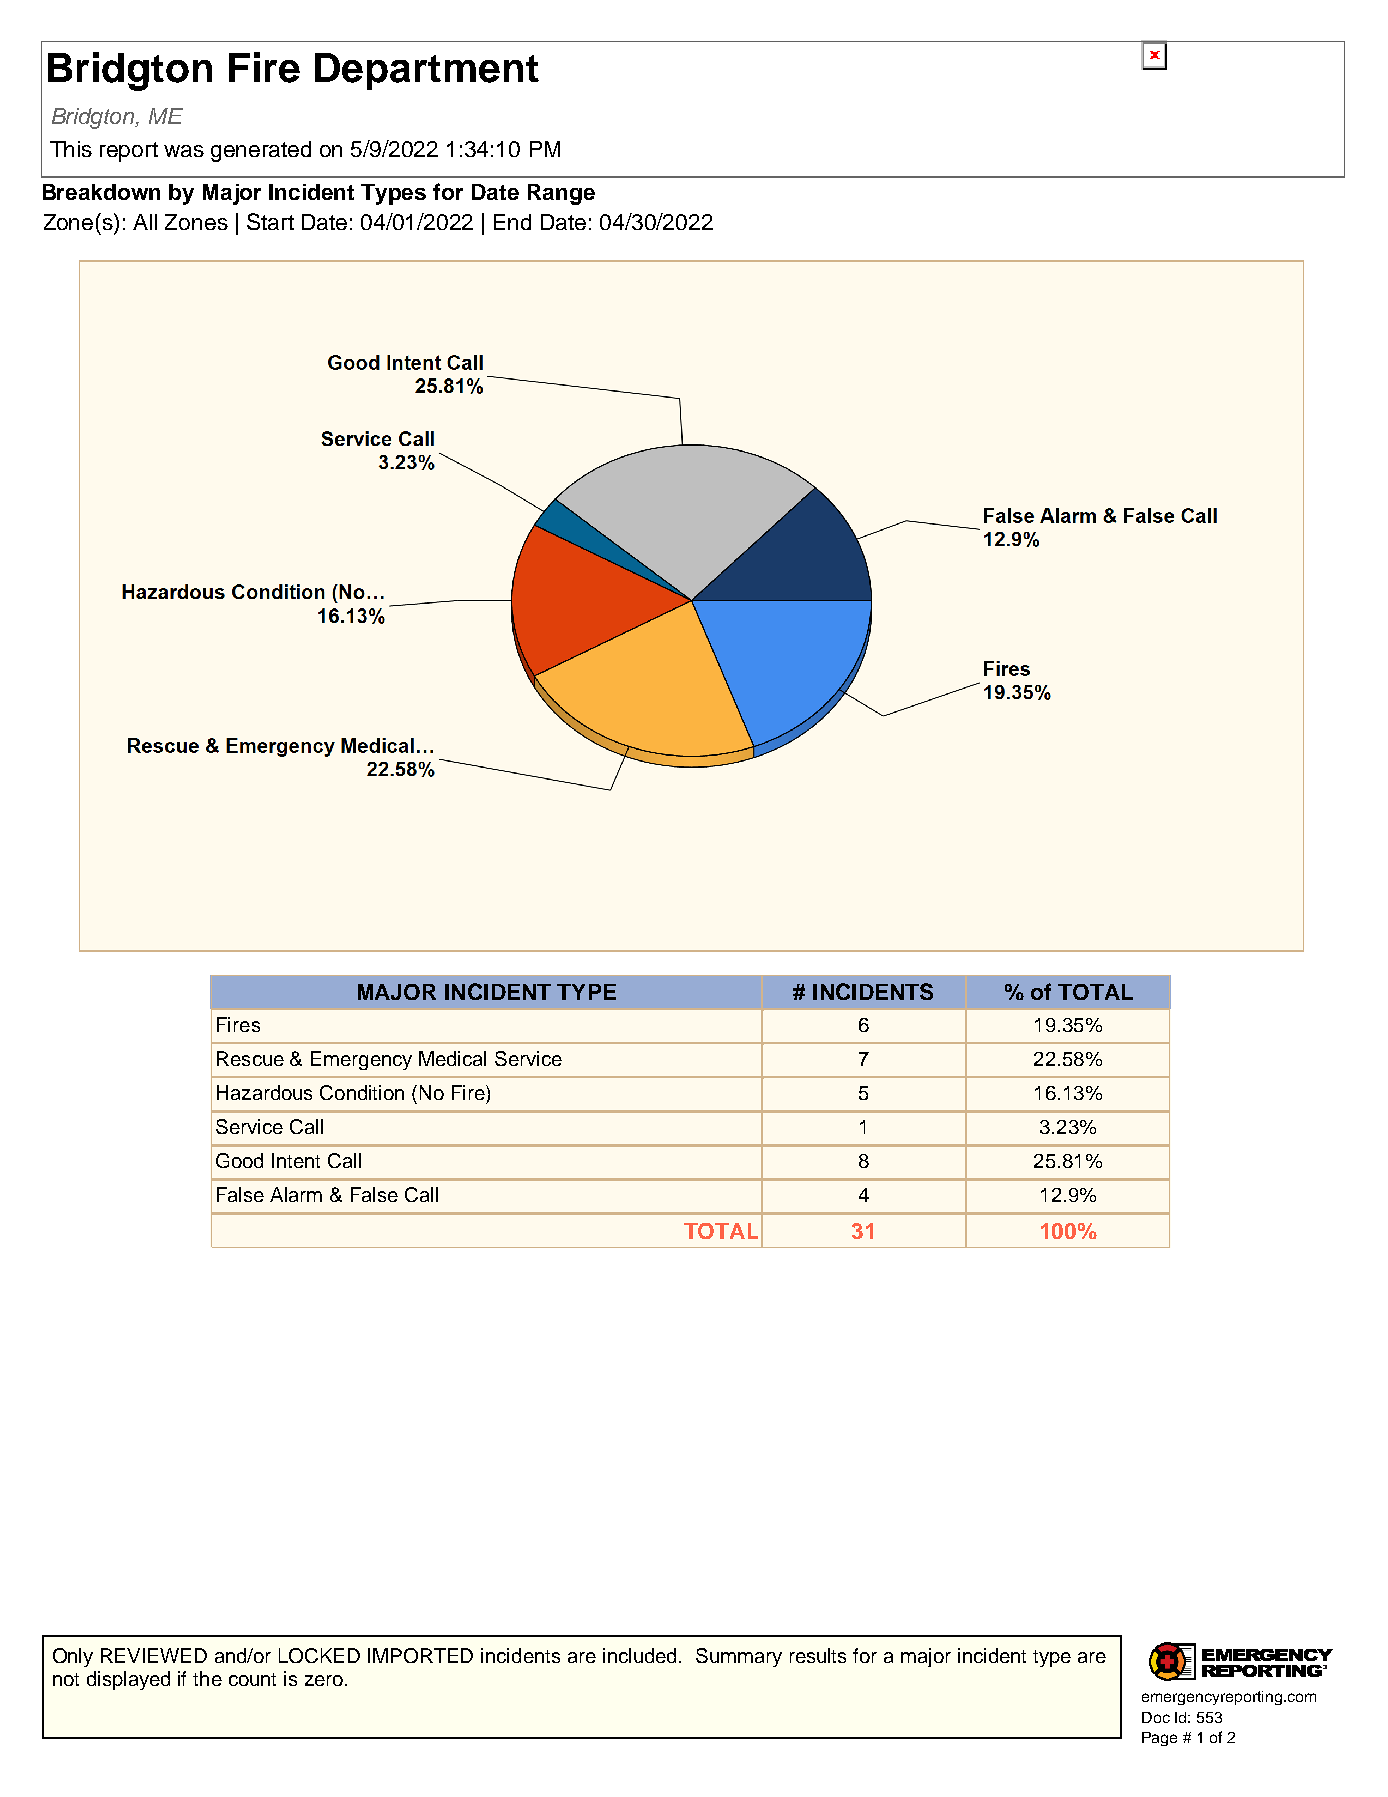 This image has height=1797, width=1388. What do you see at coordinates (818, 1655) in the image?
I see `results` at bounding box center [818, 1655].
